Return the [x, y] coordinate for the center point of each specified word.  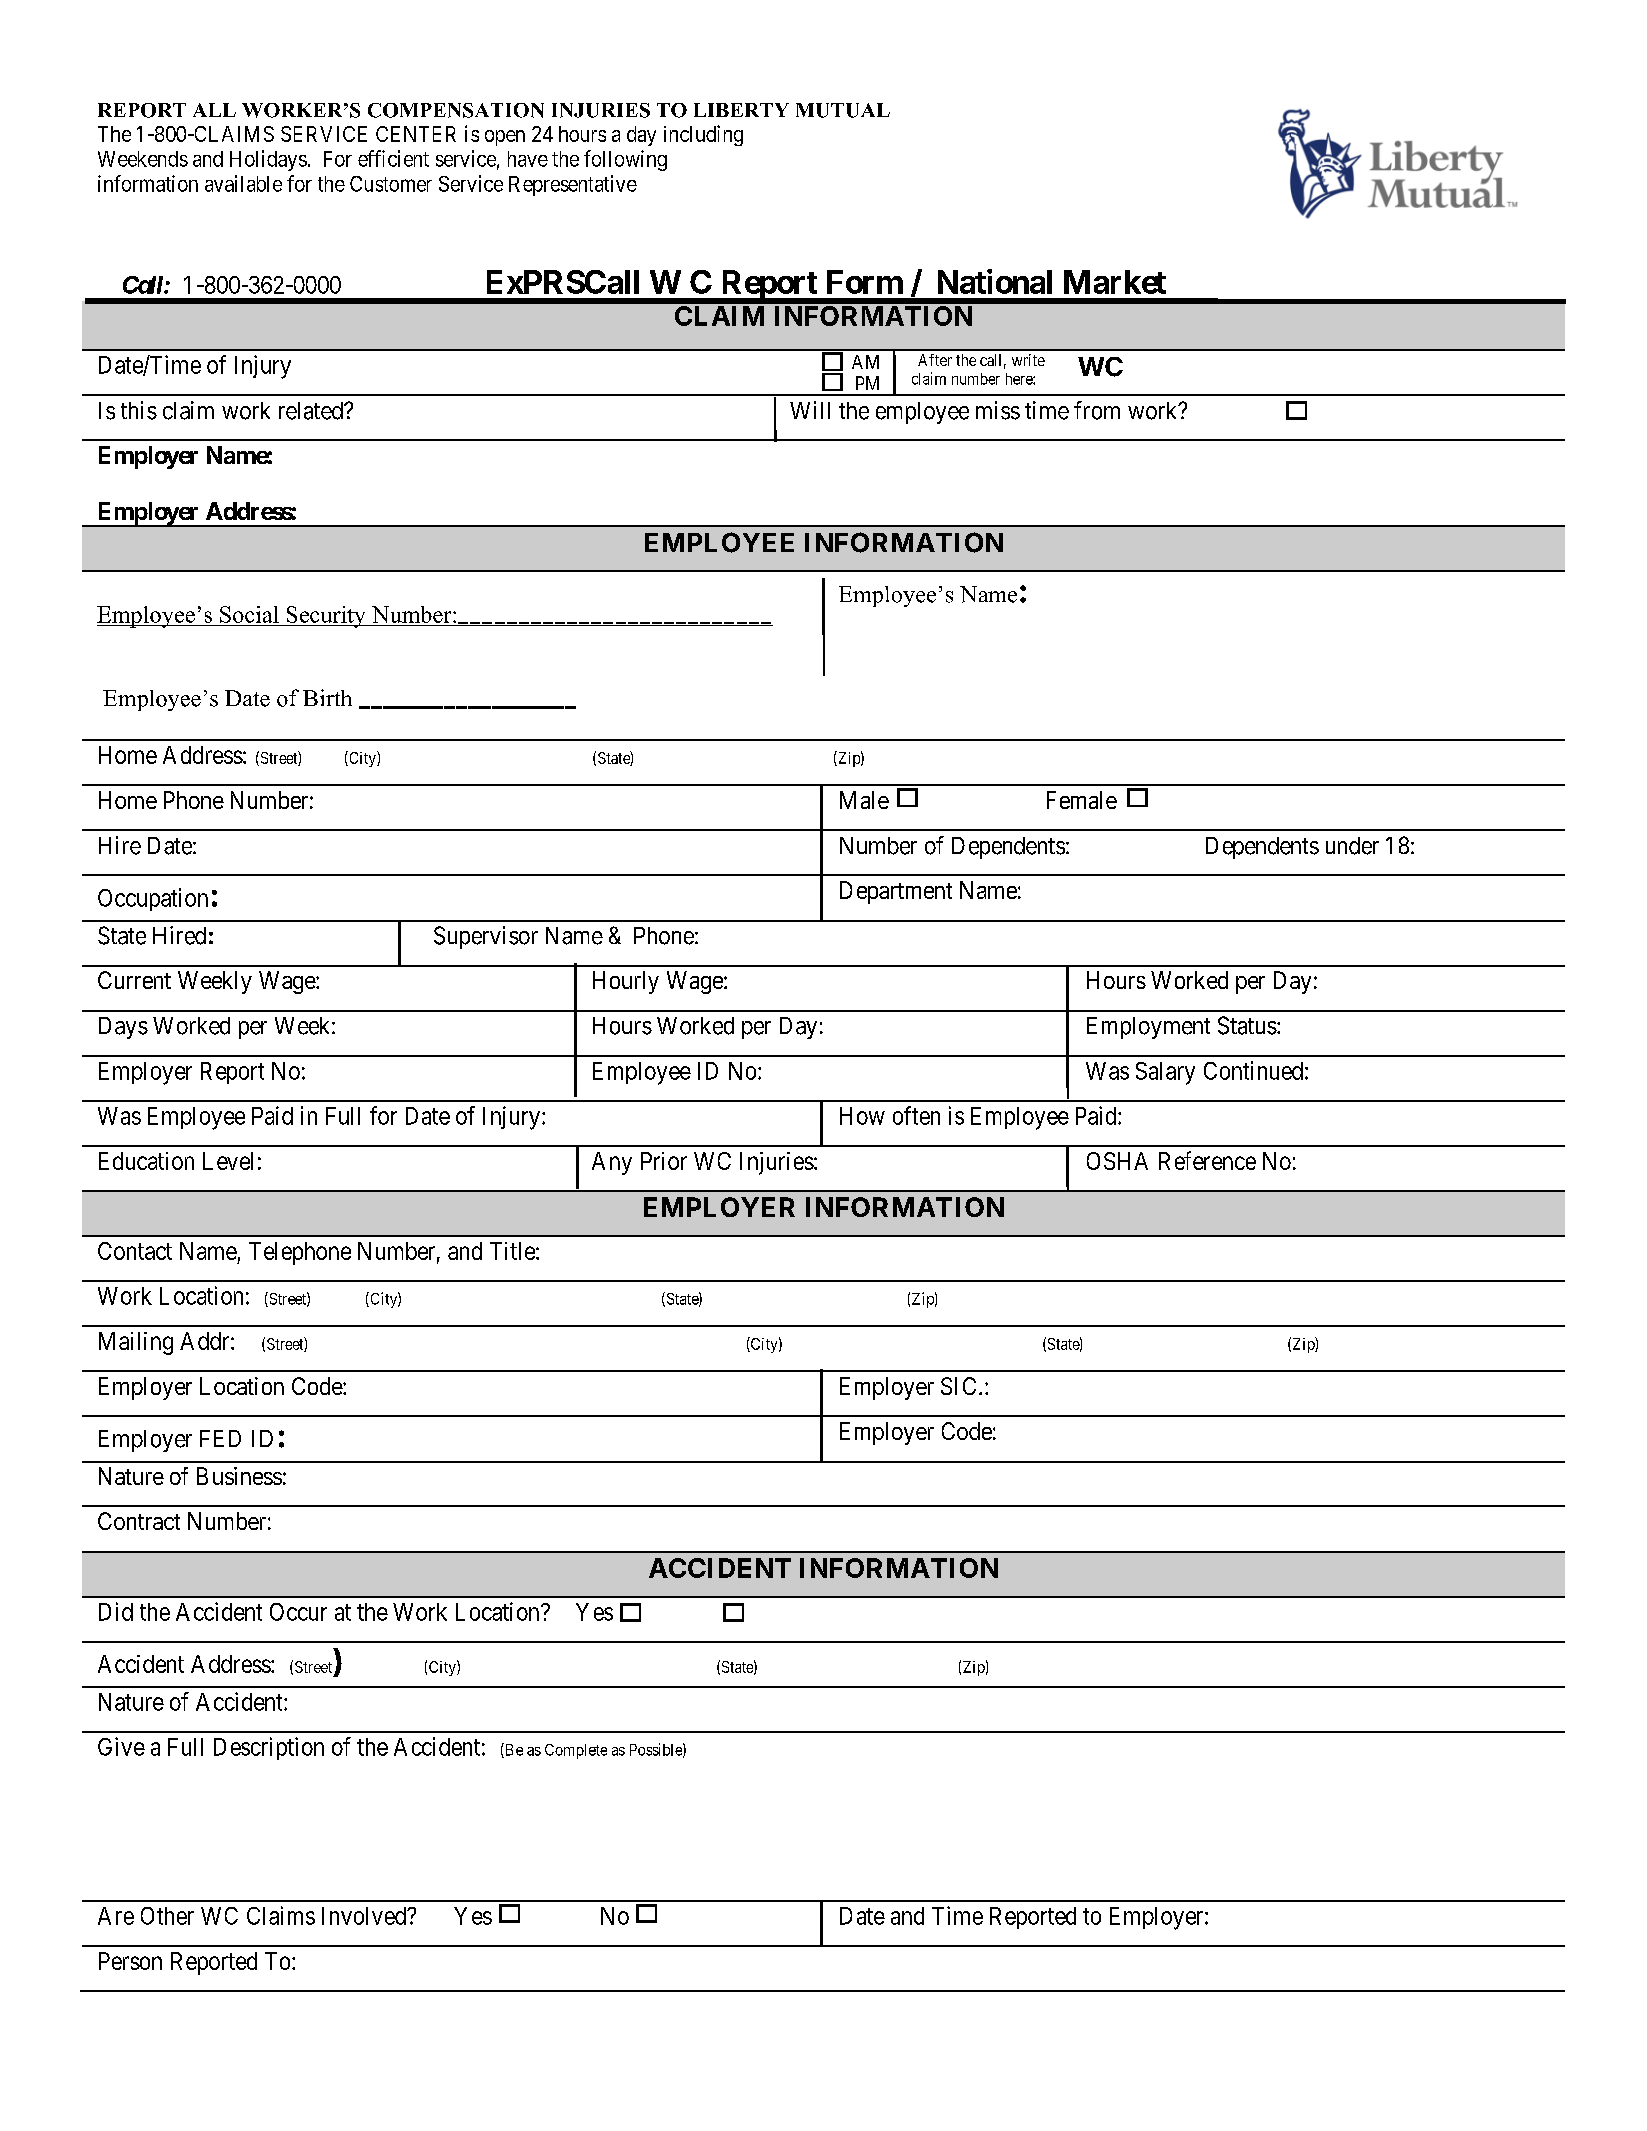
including [703, 135]
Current [134, 980]
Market [1115, 282]
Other [167, 1916]
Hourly [626, 982]
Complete [576, 1751]
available [243, 183]
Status [1247, 1025]
